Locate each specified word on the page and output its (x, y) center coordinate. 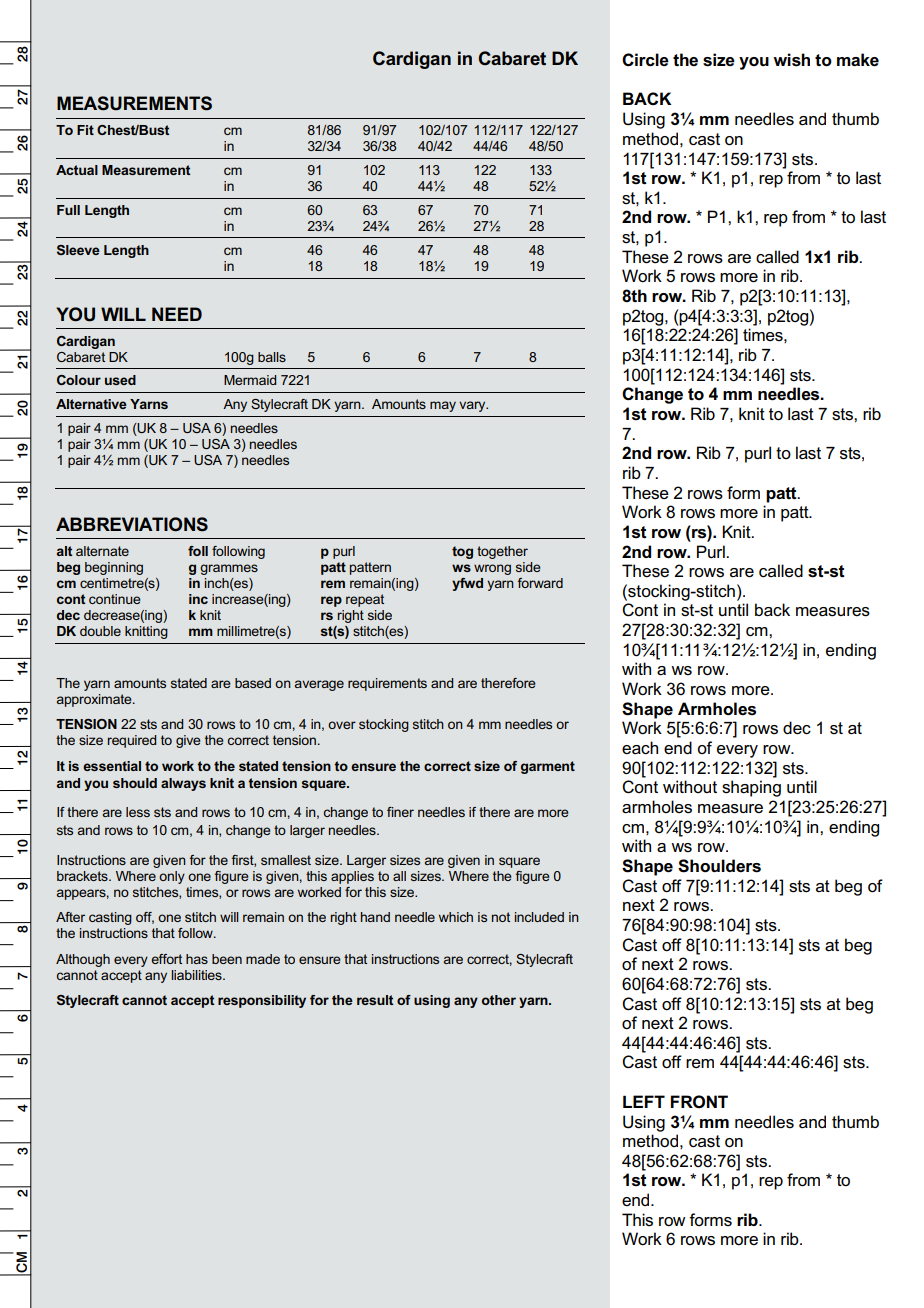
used (120, 380)
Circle (645, 60)
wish (791, 60)
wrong (492, 569)
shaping (751, 788)
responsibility (262, 1001)
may (443, 406)
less (138, 812)
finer (400, 812)
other (499, 1000)
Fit (85, 130)
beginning (114, 568)
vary (473, 406)
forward (540, 583)
